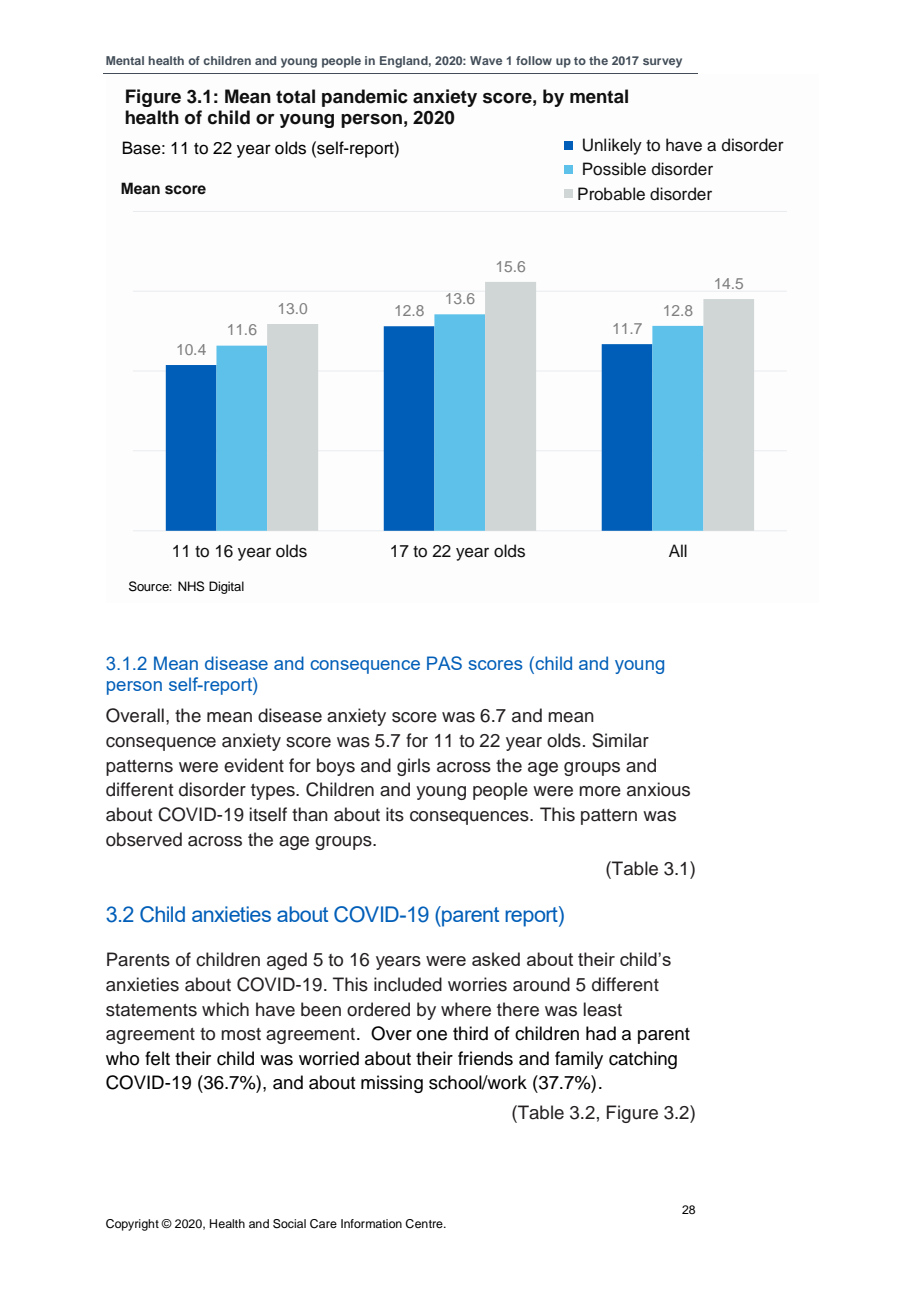  I want to click on Copyright, so click(132, 1225).
